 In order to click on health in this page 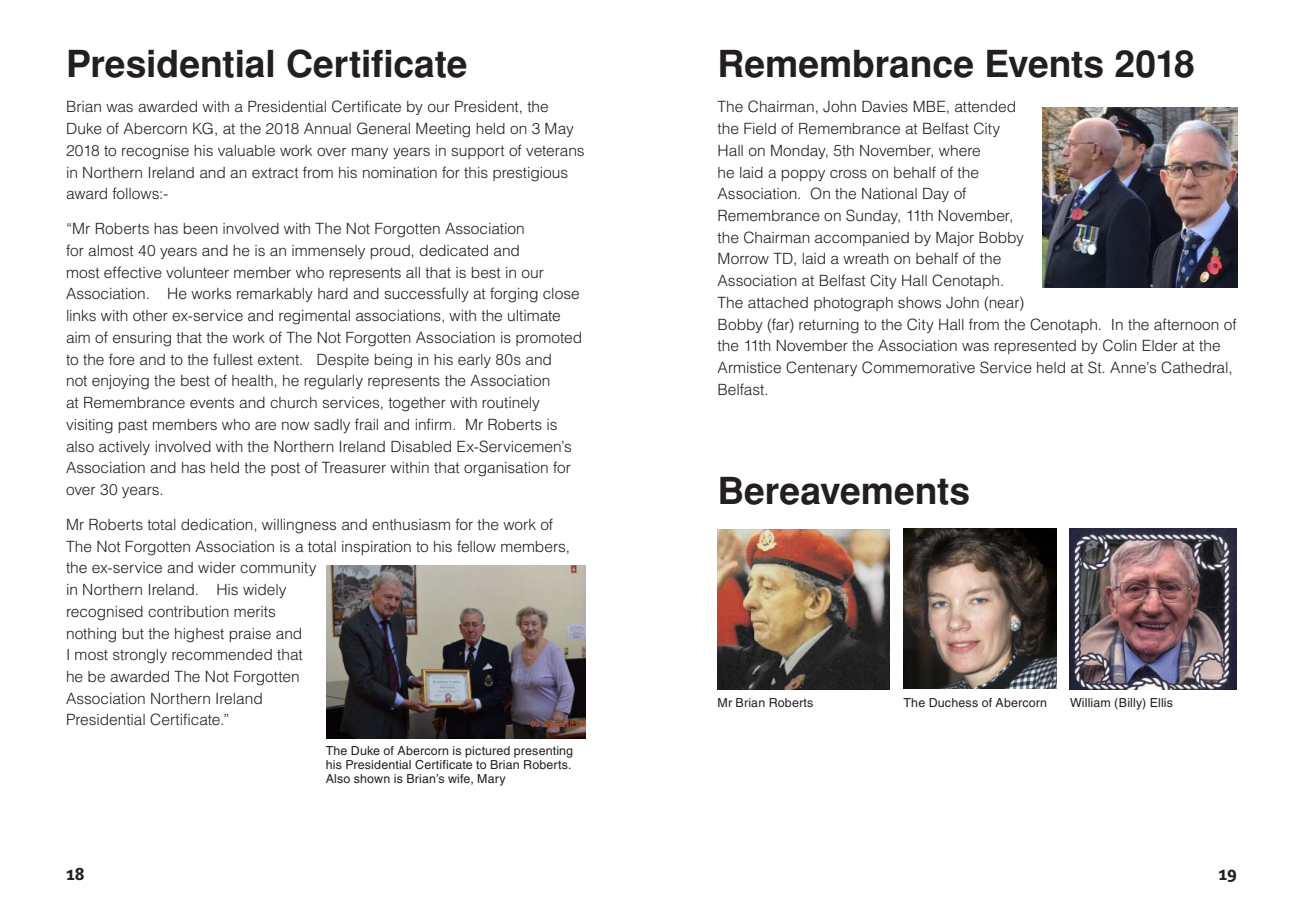, I will do `click(252, 381)`.
